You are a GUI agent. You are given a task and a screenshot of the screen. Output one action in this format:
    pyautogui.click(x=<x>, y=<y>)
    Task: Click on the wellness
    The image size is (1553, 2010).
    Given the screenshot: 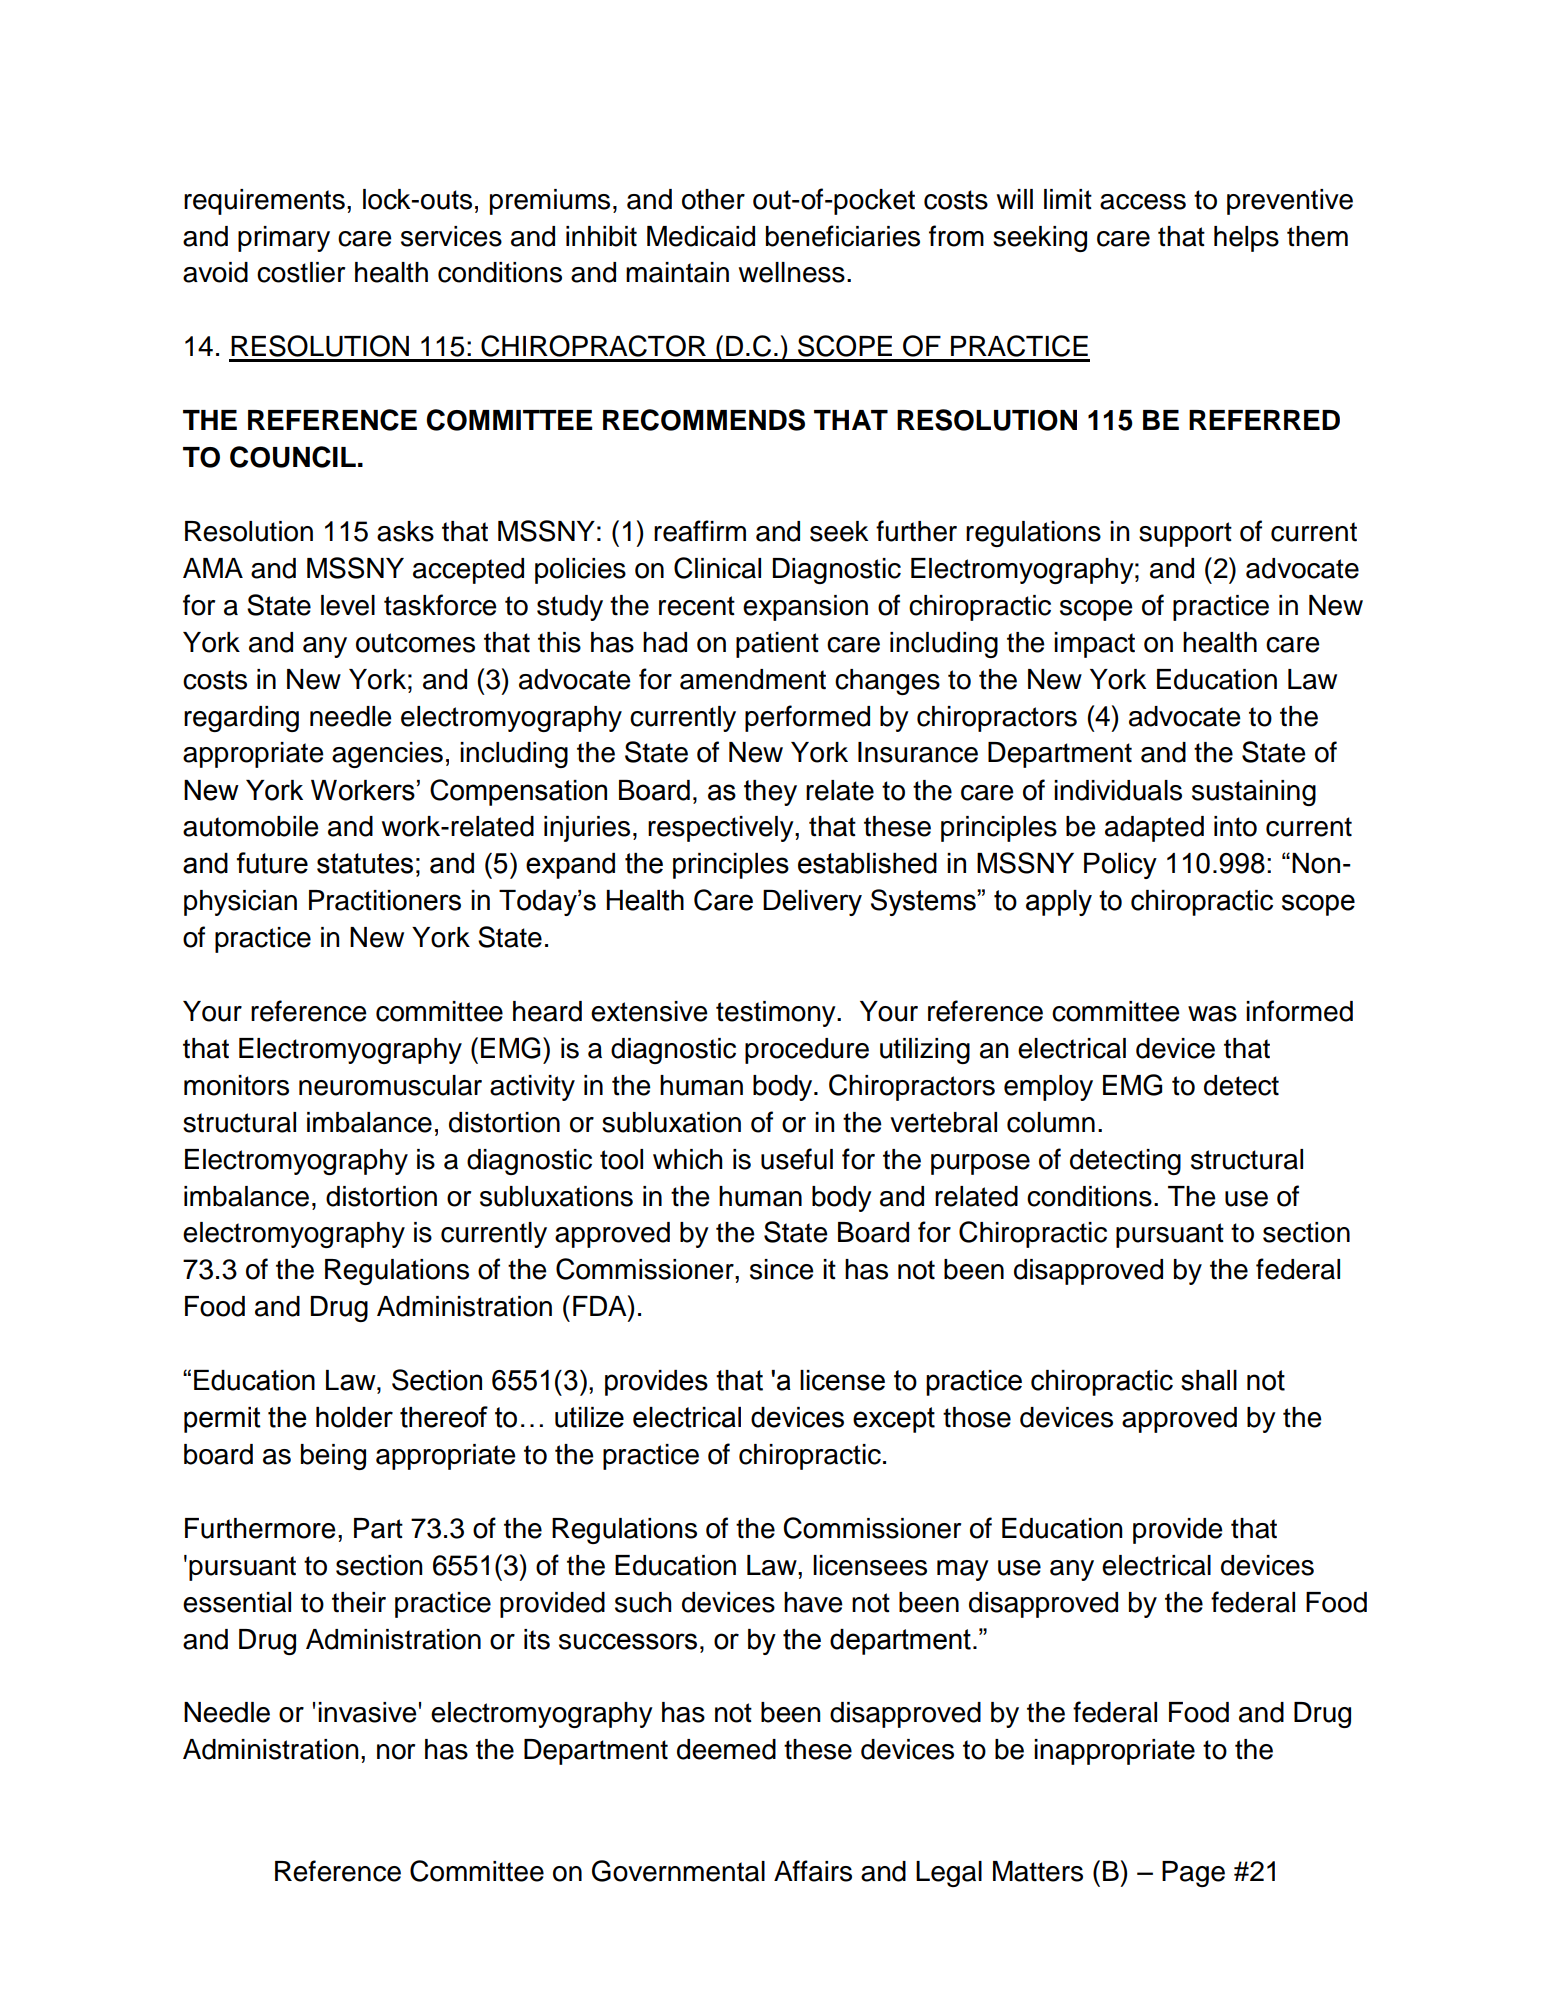 What is the action you would take?
    pyautogui.click(x=792, y=272)
